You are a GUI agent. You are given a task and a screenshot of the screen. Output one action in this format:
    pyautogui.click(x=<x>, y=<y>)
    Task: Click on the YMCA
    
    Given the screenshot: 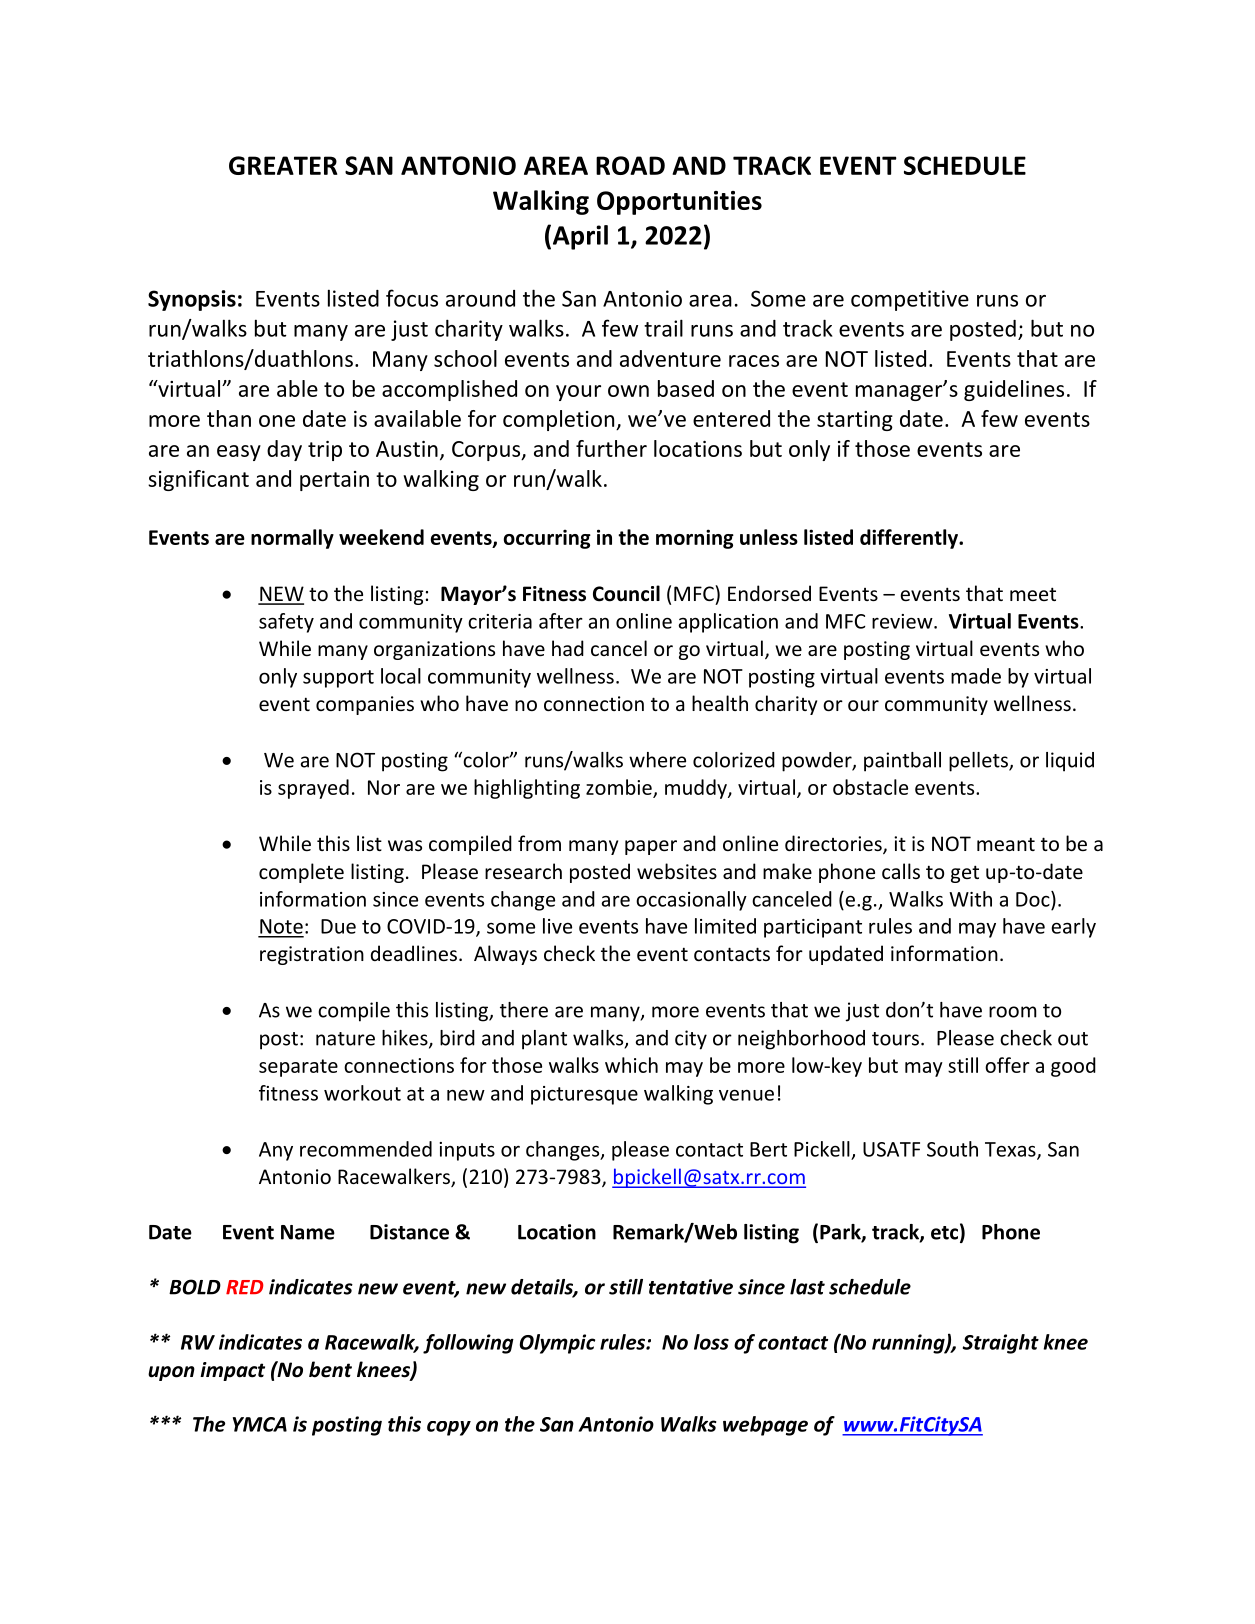 What is the action you would take?
    pyautogui.click(x=260, y=1424)
